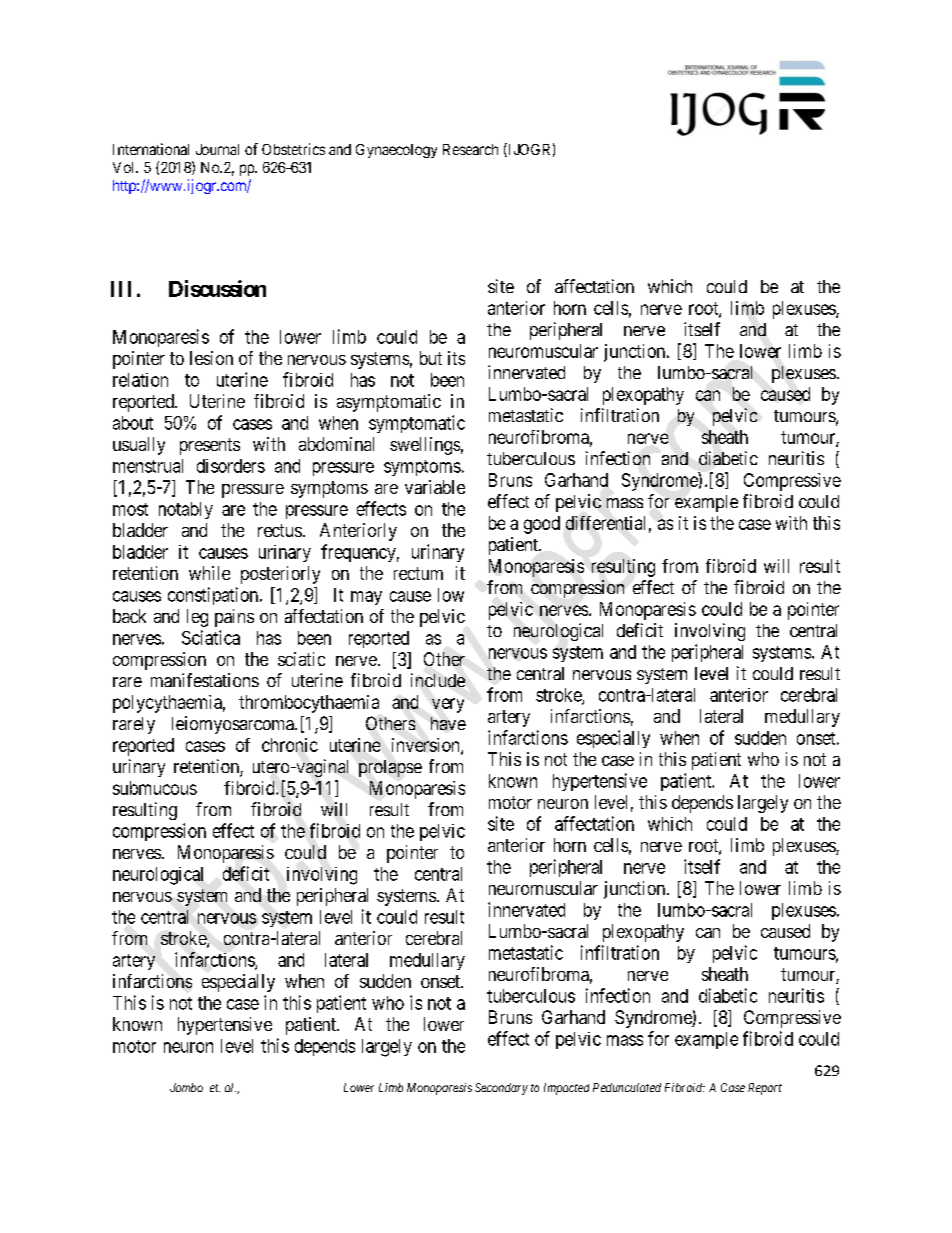 The width and height of the page is (952, 1233). Describe the element at coordinates (501, 1089) in the page. I see `Secondary` at that location.
